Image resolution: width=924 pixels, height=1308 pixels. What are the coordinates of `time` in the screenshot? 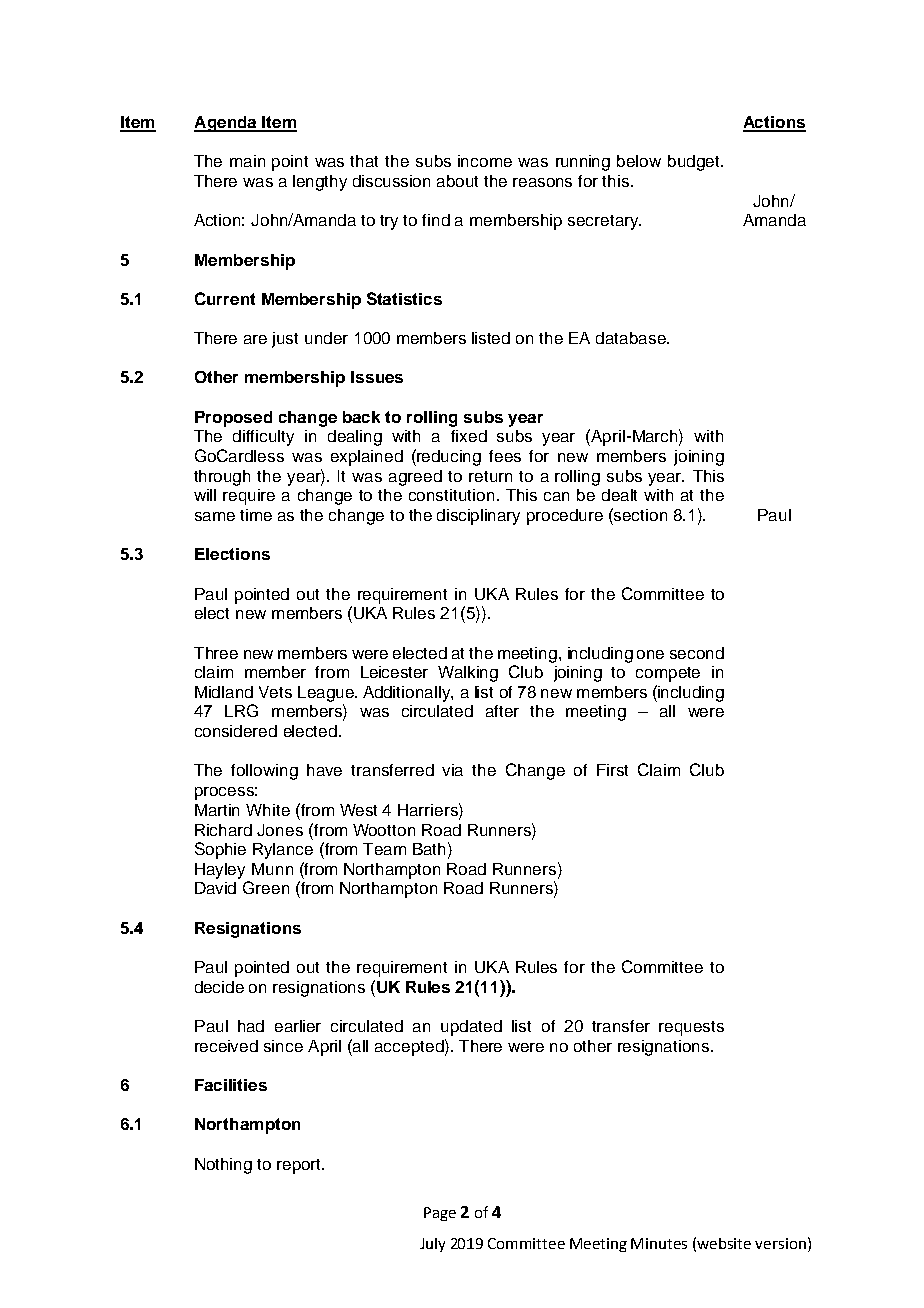 It's located at (256, 515).
